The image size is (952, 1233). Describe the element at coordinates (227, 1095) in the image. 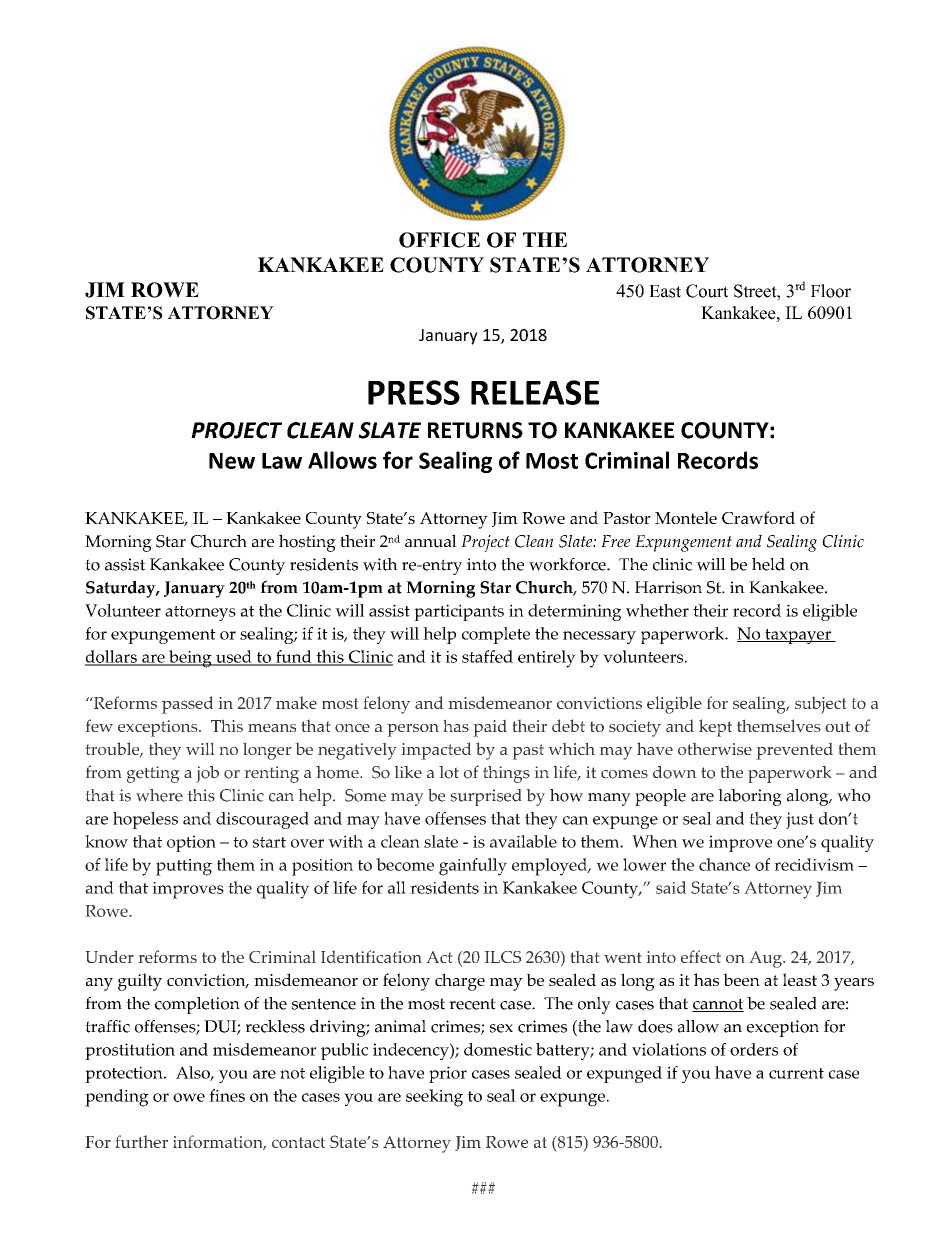

I see `fines` at that location.
